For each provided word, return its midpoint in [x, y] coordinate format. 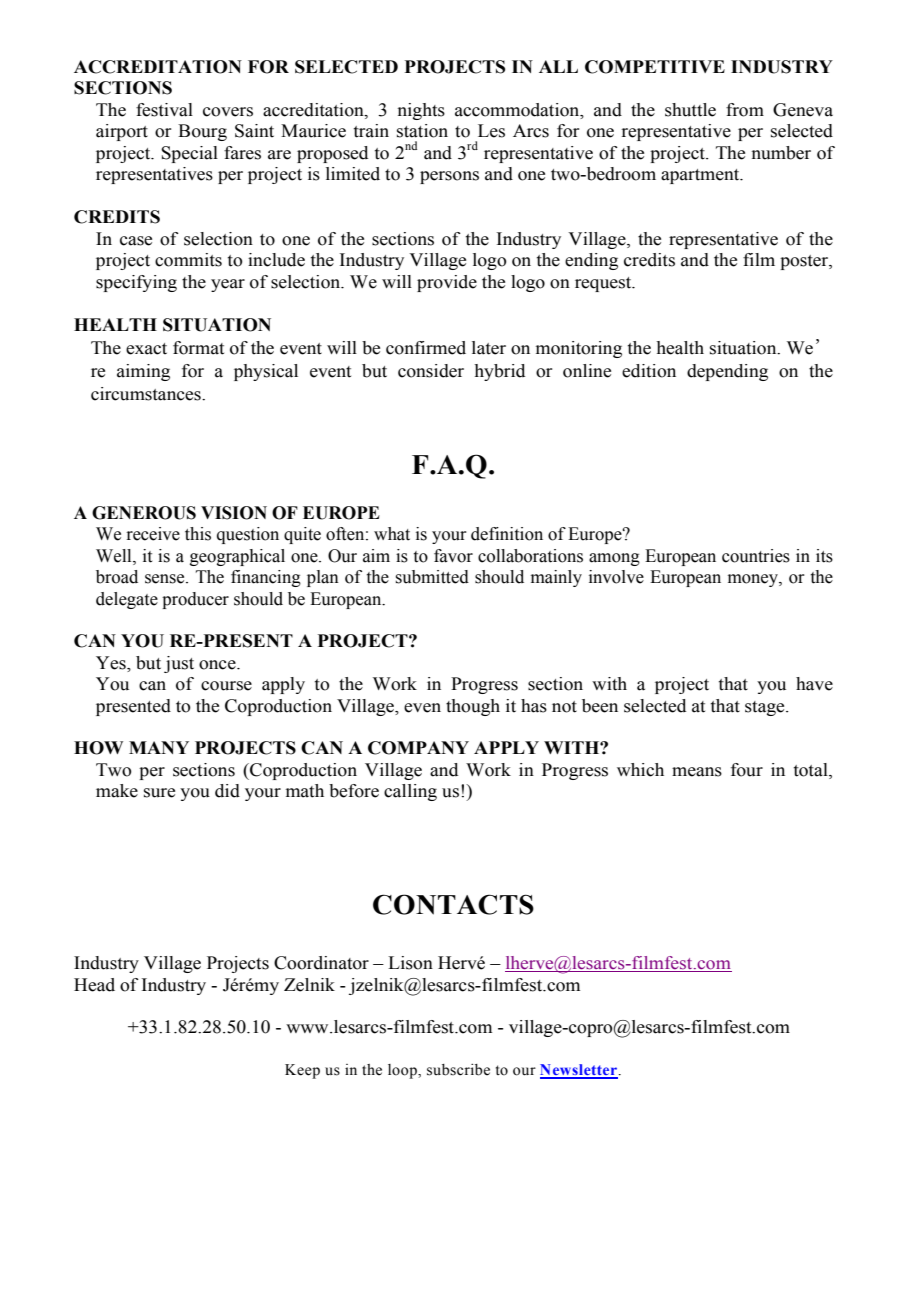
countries [756, 556]
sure [159, 793]
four [747, 770]
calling [410, 792]
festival [164, 110]
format [198, 348]
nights [421, 111]
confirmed [426, 348]
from [745, 110]
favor [453, 556]
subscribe [458, 1070]
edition [649, 371]
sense [166, 579]
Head [94, 985]
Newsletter [580, 1071]
